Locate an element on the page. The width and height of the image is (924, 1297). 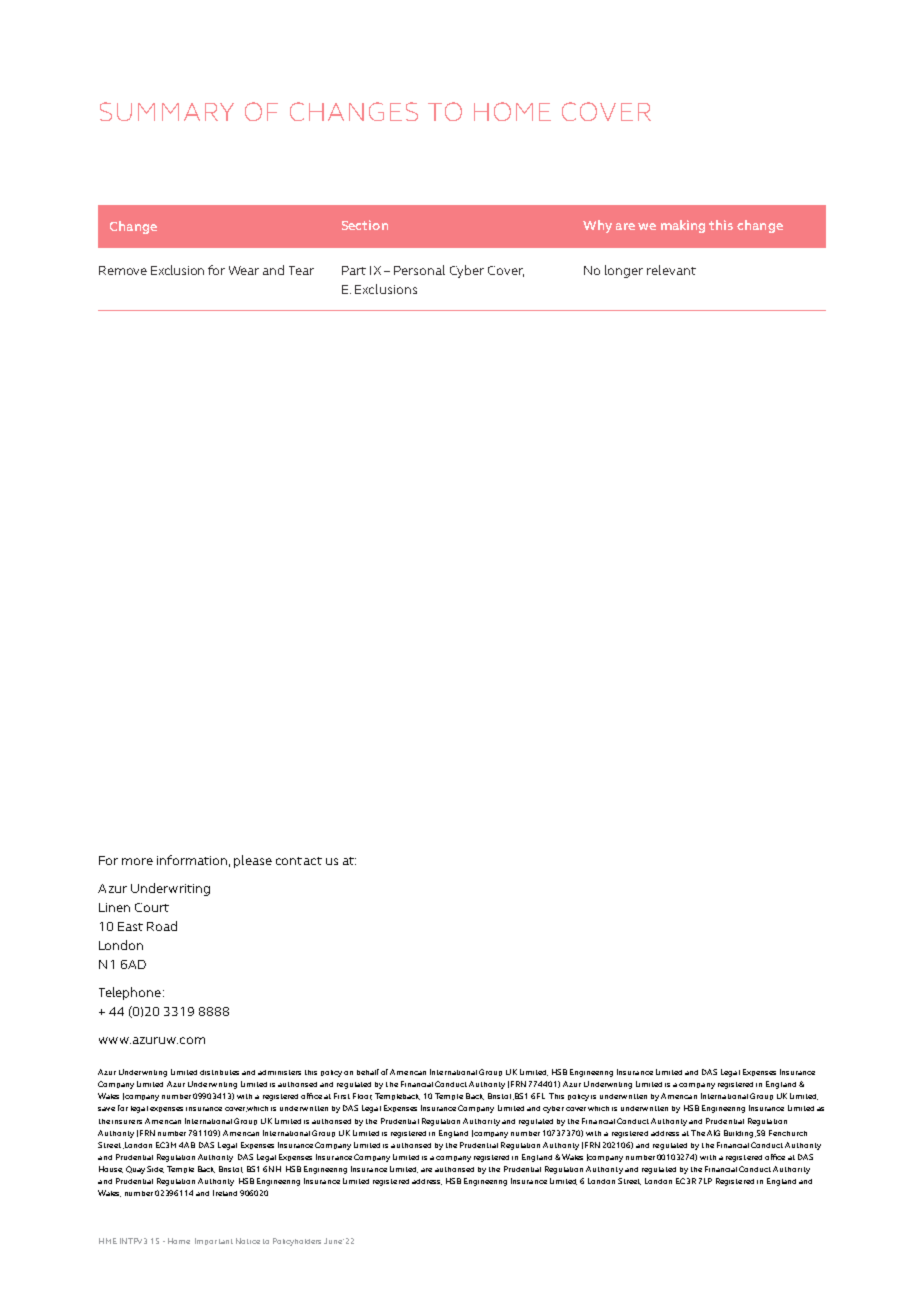
making is located at coordinates (683, 226).
